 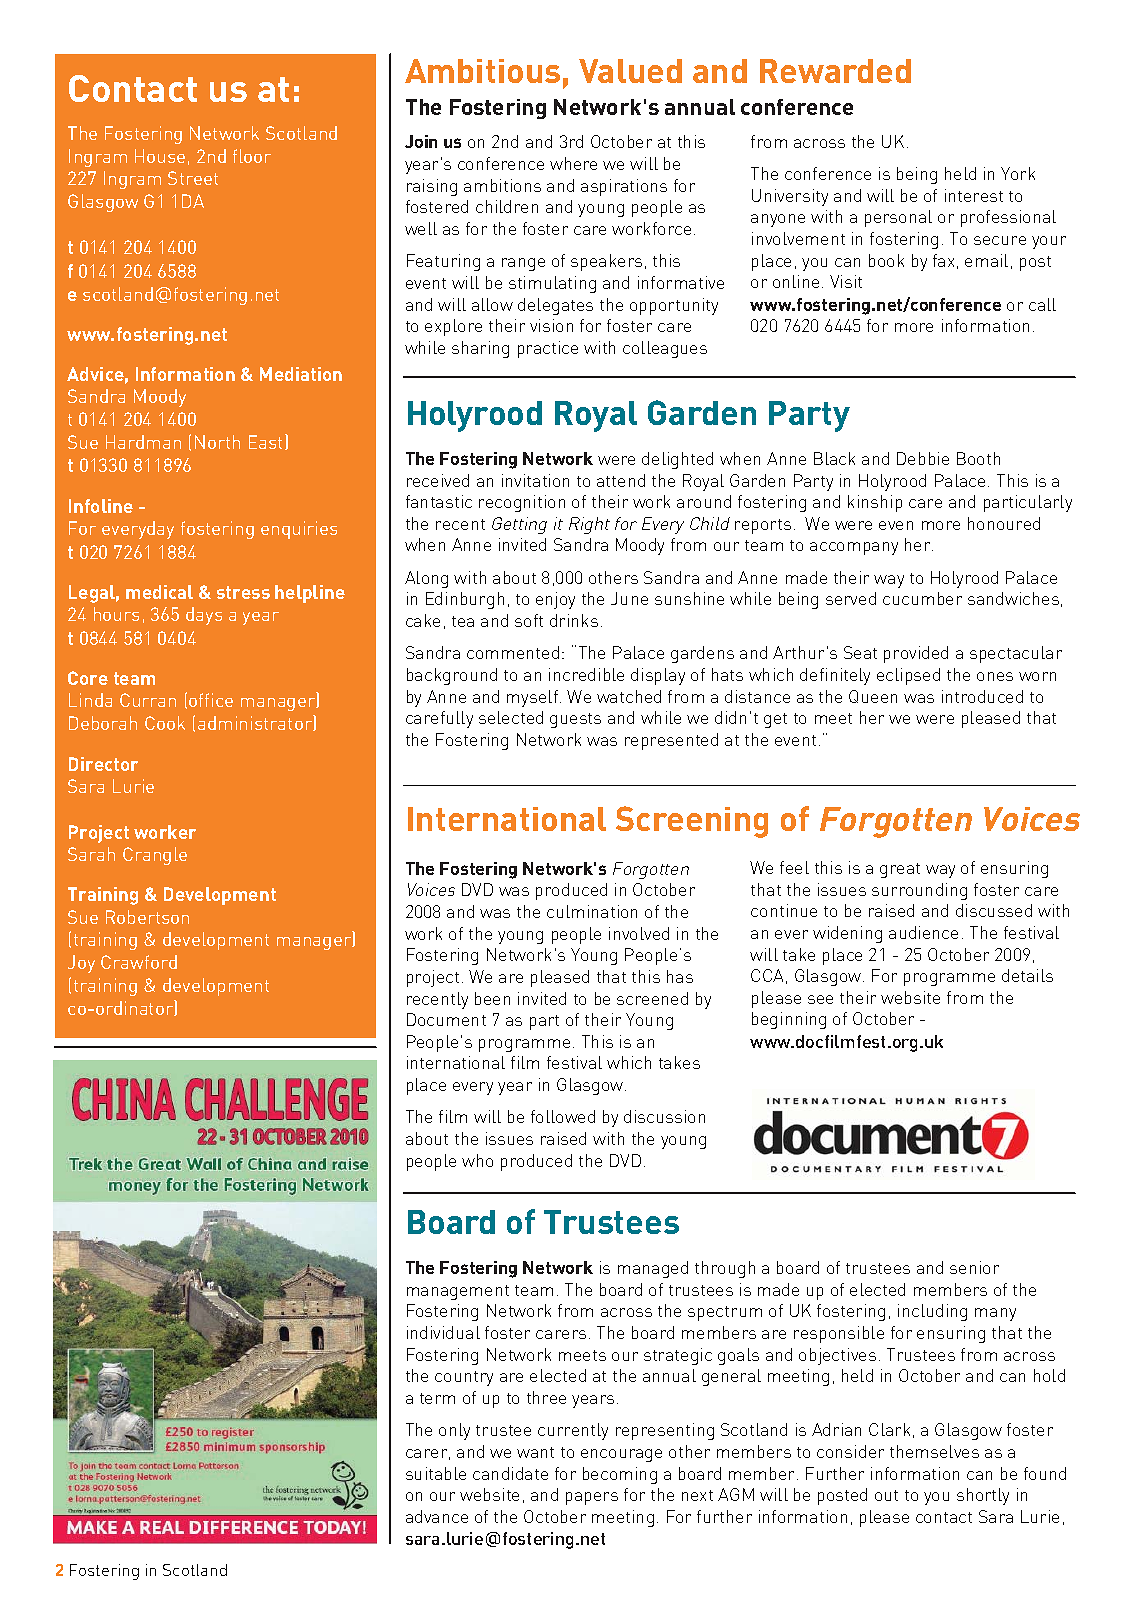 I want to click on Debbie, so click(x=923, y=458).
